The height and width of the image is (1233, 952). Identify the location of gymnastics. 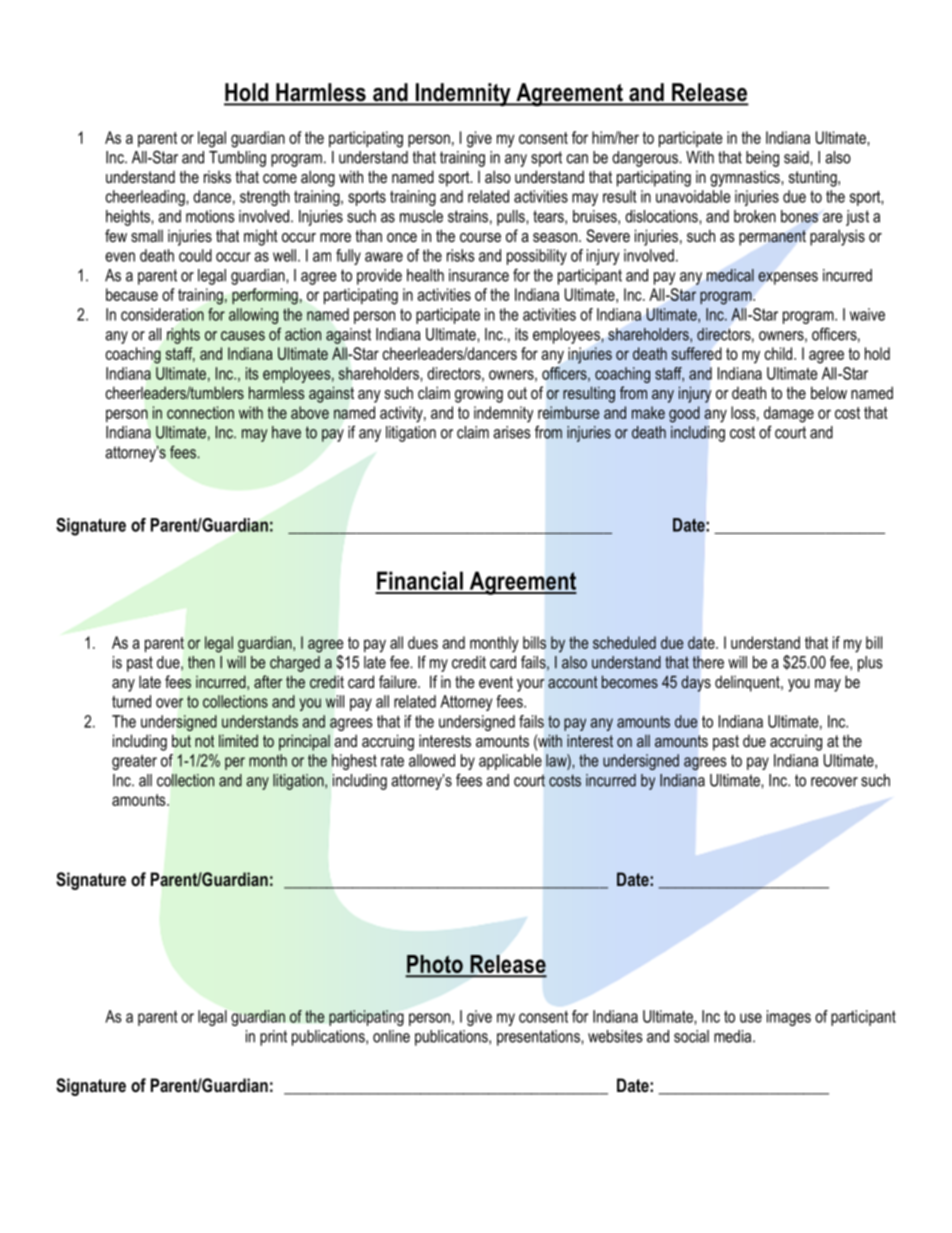
(746, 178).
